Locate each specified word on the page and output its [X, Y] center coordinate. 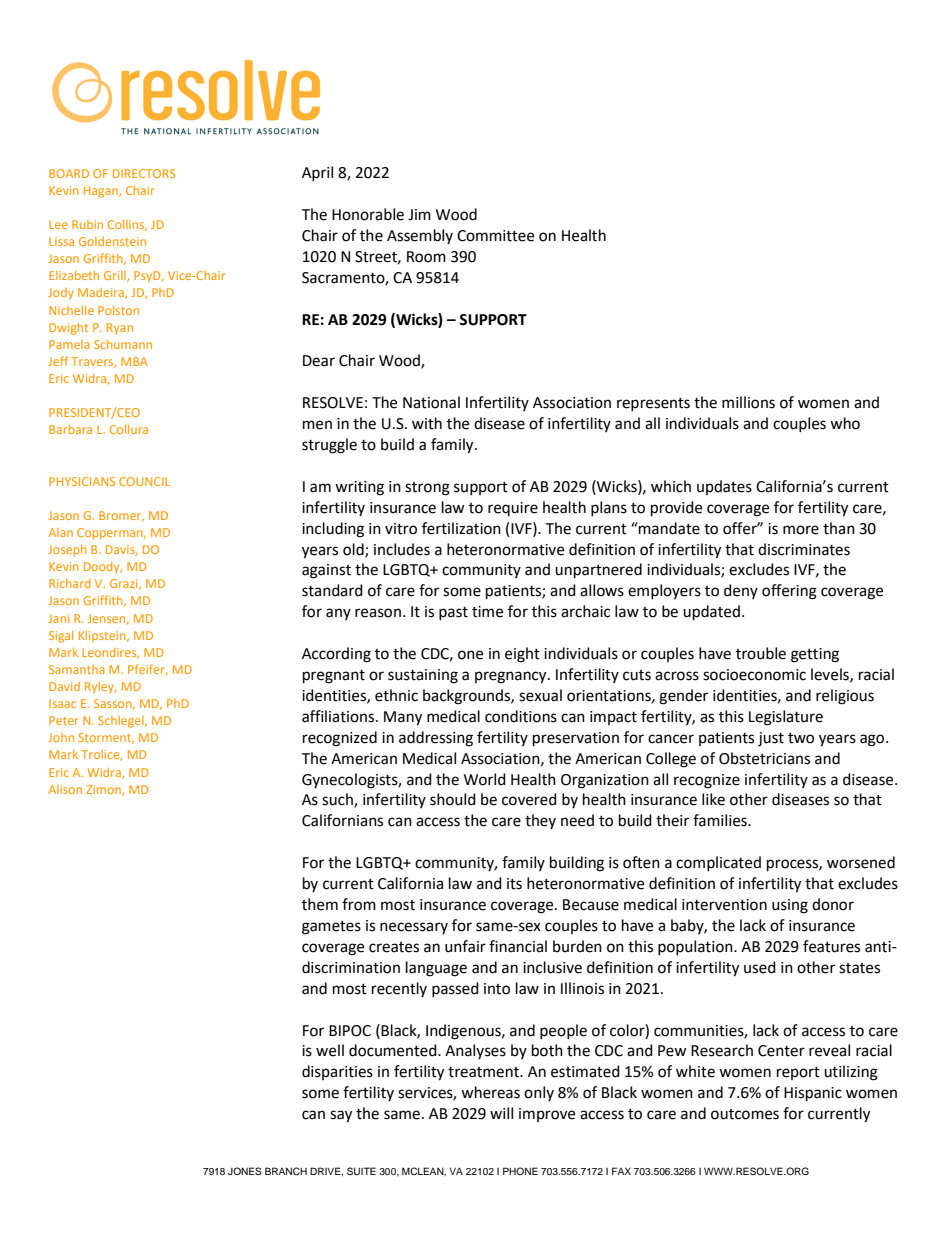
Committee [495, 236]
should [453, 799]
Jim [419, 215]
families [721, 820]
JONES [245, 1171]
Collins [127, 225]
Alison [65, 789]
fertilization [461, 528]
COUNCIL [144, 481]
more [801, 530]
